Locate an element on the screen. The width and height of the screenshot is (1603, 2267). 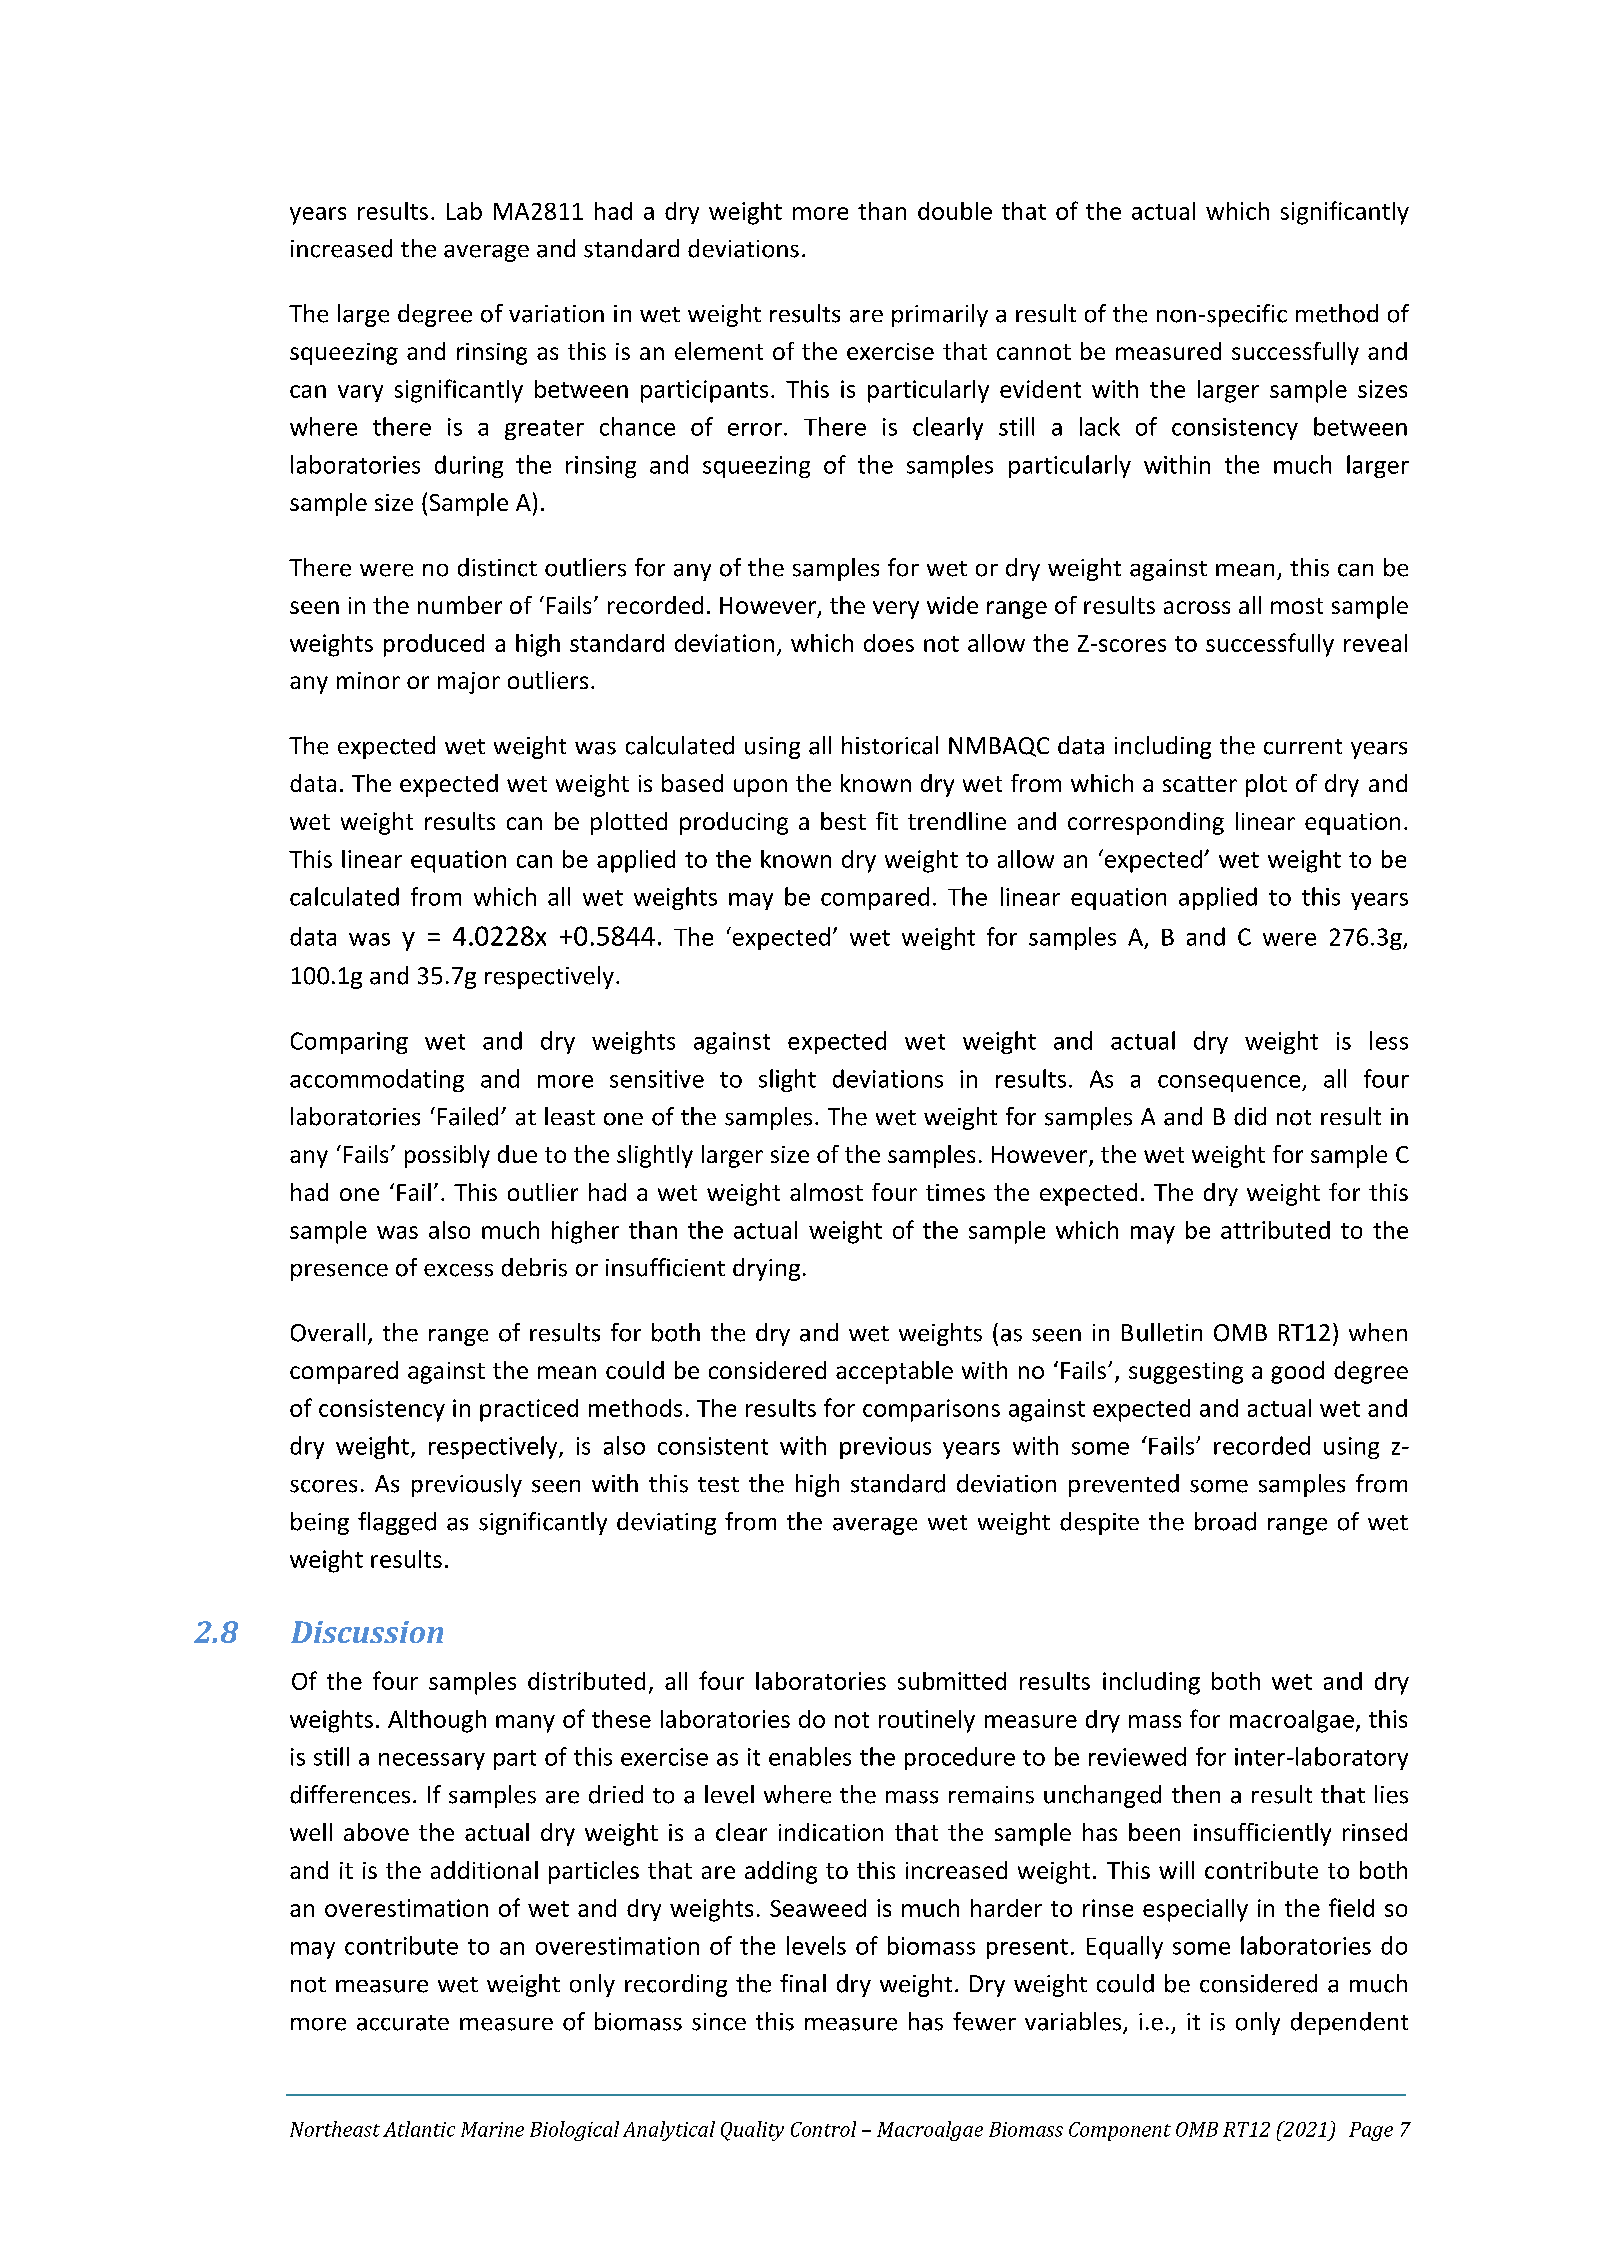
primarily is located at coordinates (940, 315).
